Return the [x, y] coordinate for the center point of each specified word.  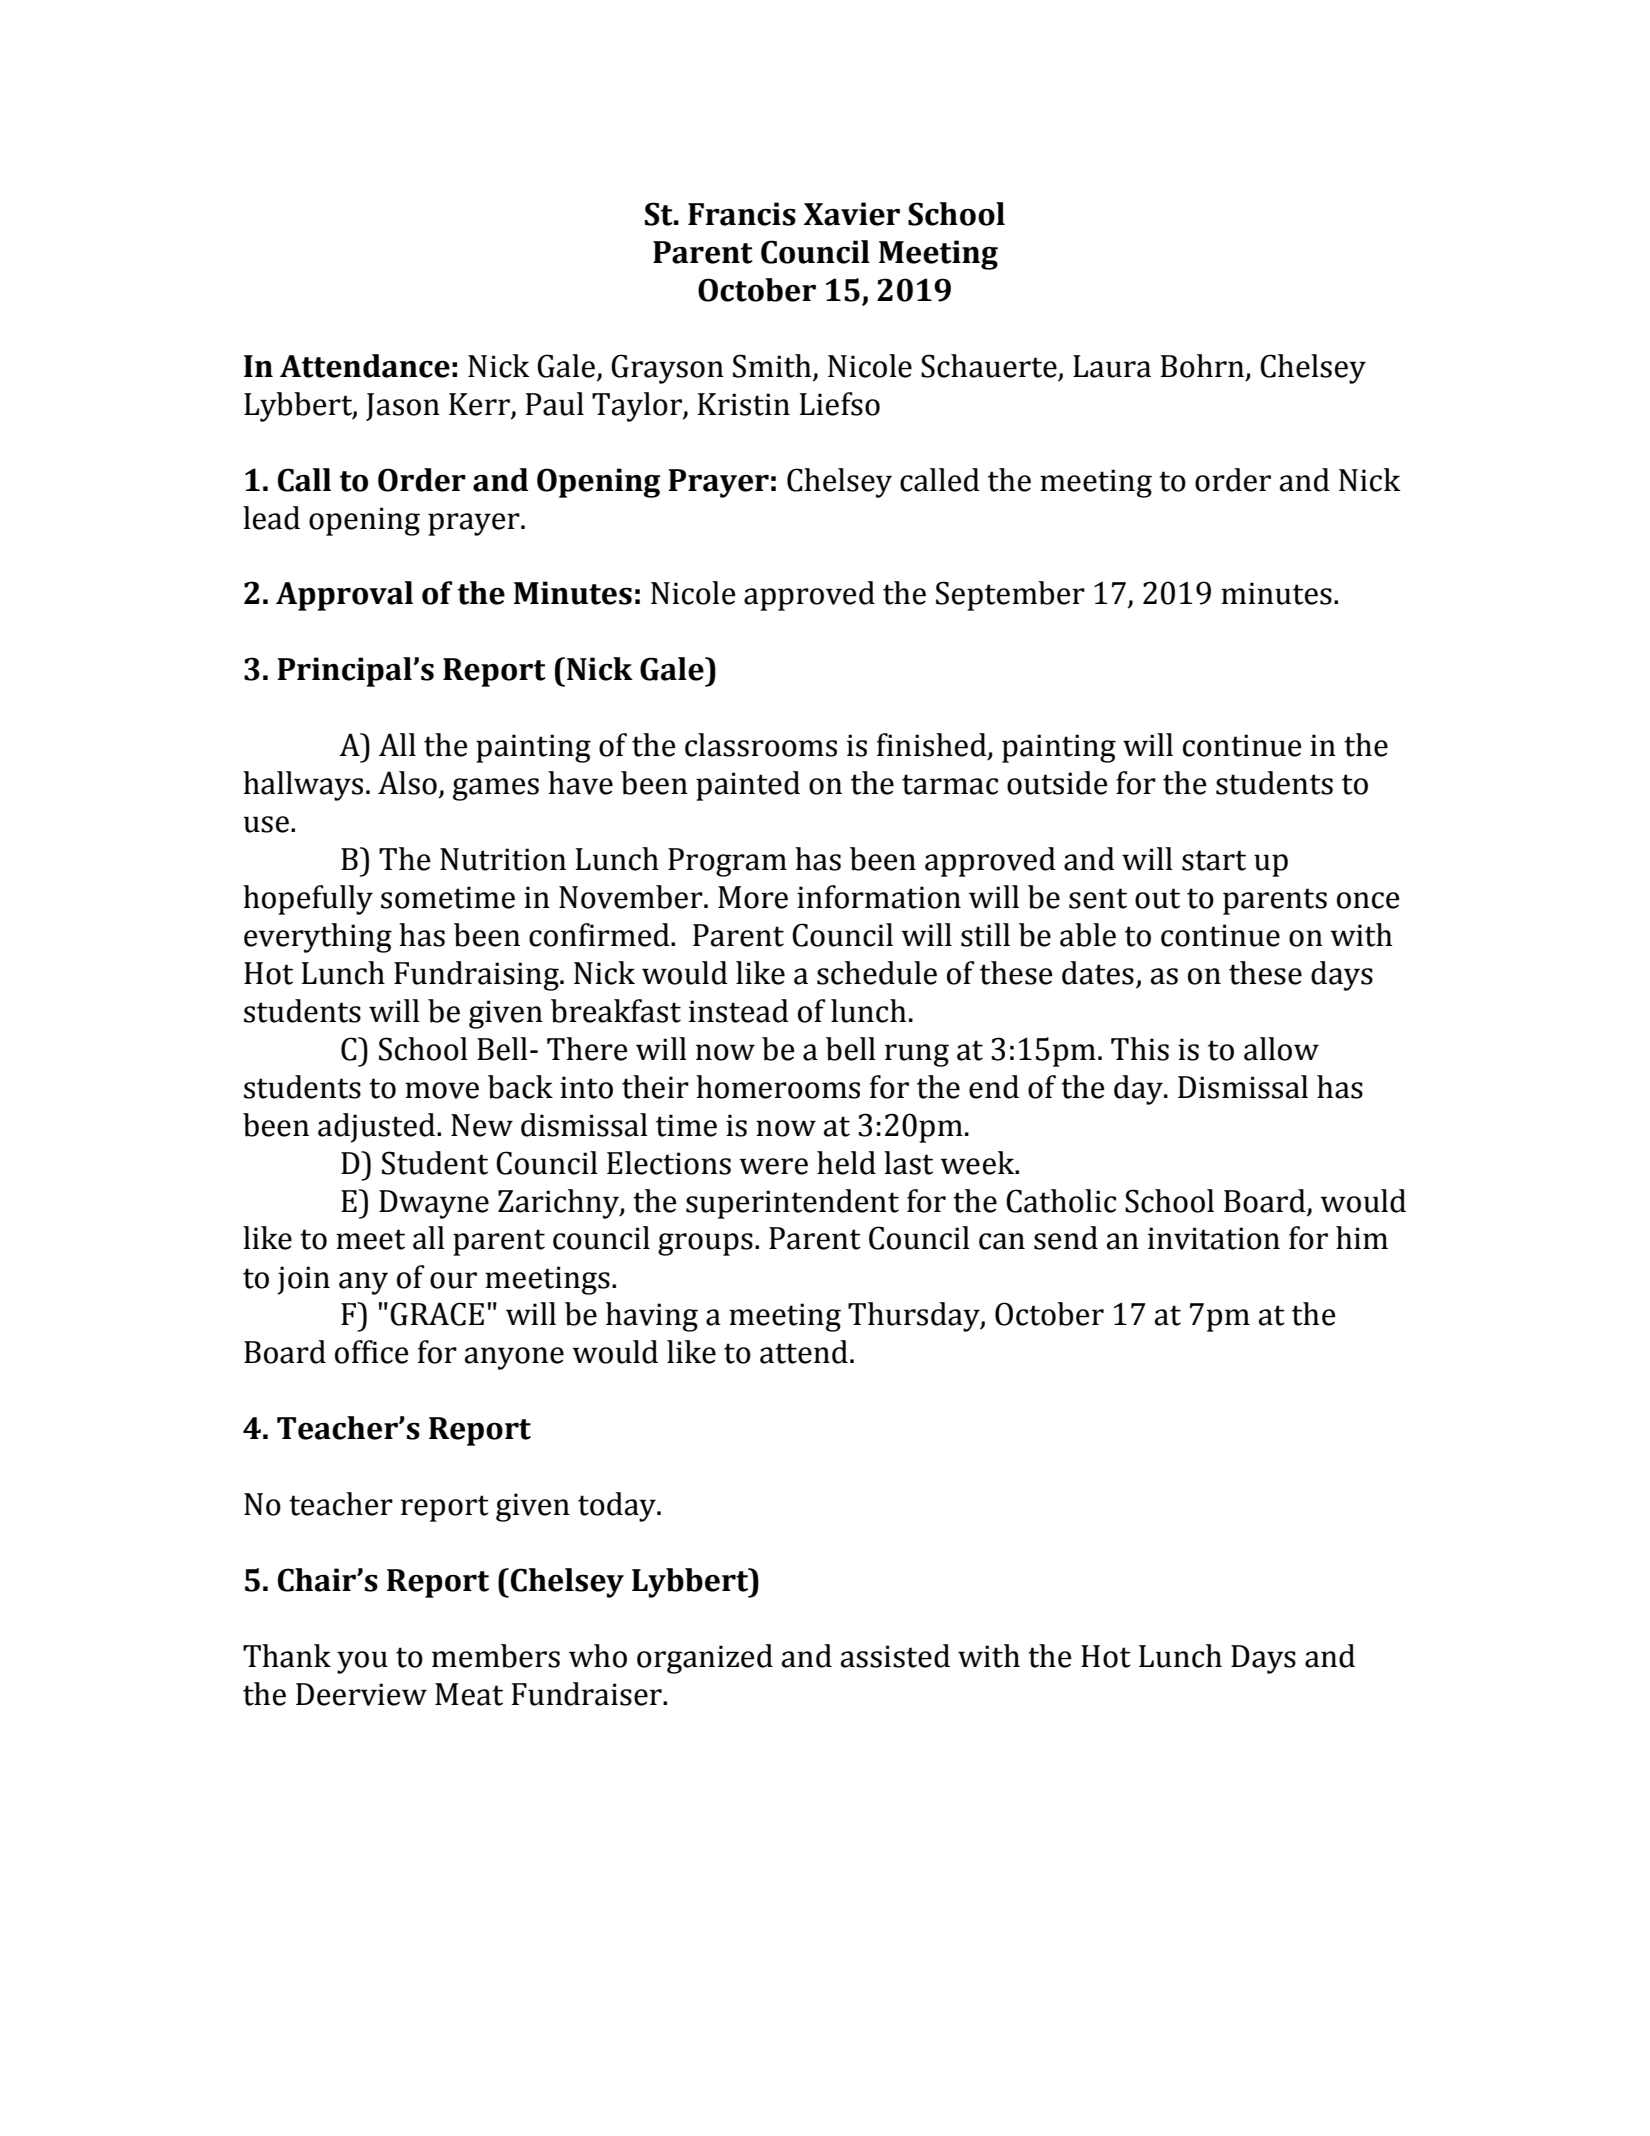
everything [318, 938]
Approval [344, 596]
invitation [1214, 1238]
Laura [1112, 366]
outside [1057, 783]
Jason [403, 407]
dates [1098, 973]
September [1010, 596]
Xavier [852, 214]
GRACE [437, 1314]
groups [705, 1244]
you [362, 1662]
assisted [895, 1656]
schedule [877, 973]
